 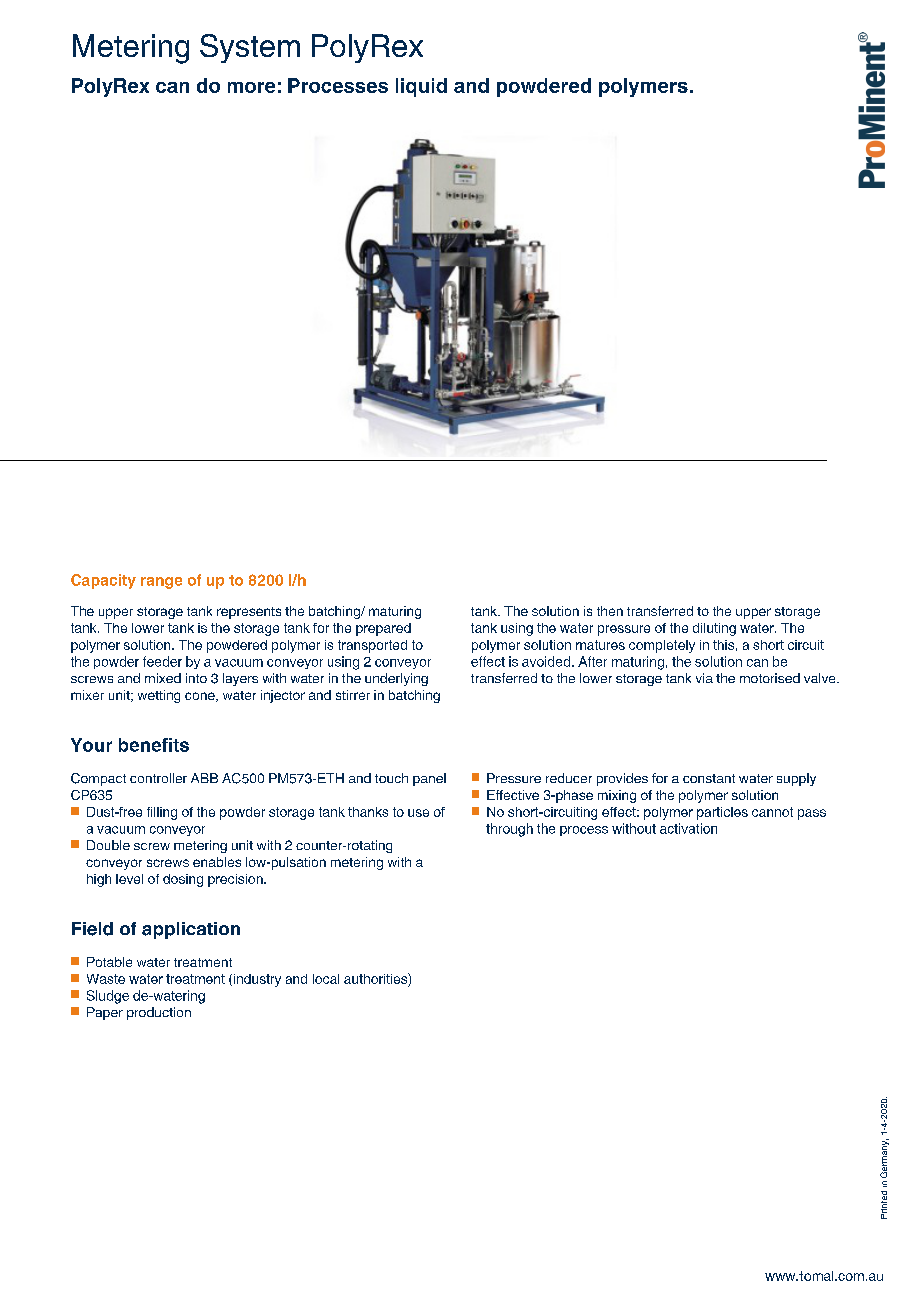 I want to click on production, so click(x=159, y=1013).
